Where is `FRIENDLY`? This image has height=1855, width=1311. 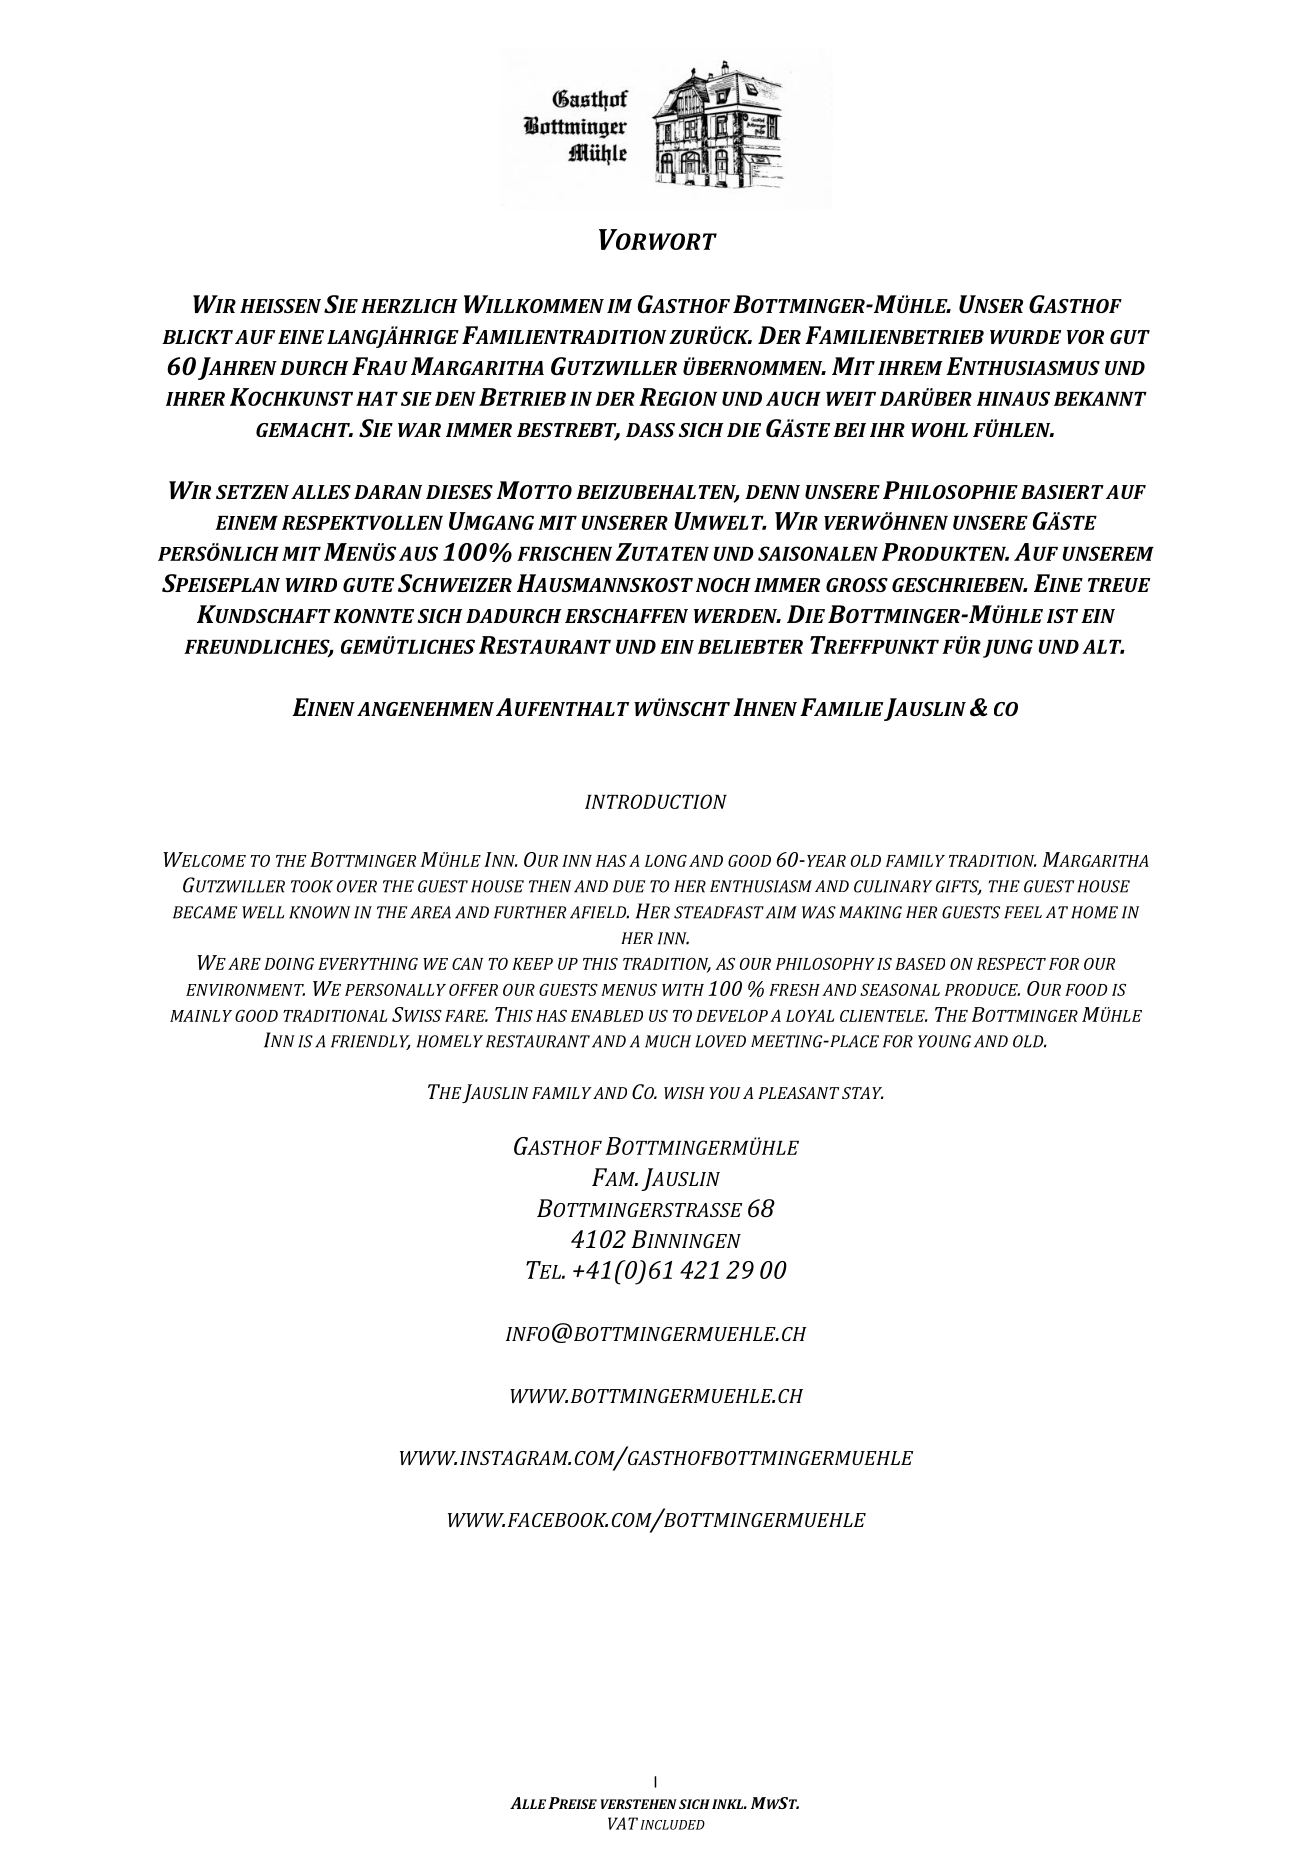 FRIENDLY is located at coordinates (371, 1042).
